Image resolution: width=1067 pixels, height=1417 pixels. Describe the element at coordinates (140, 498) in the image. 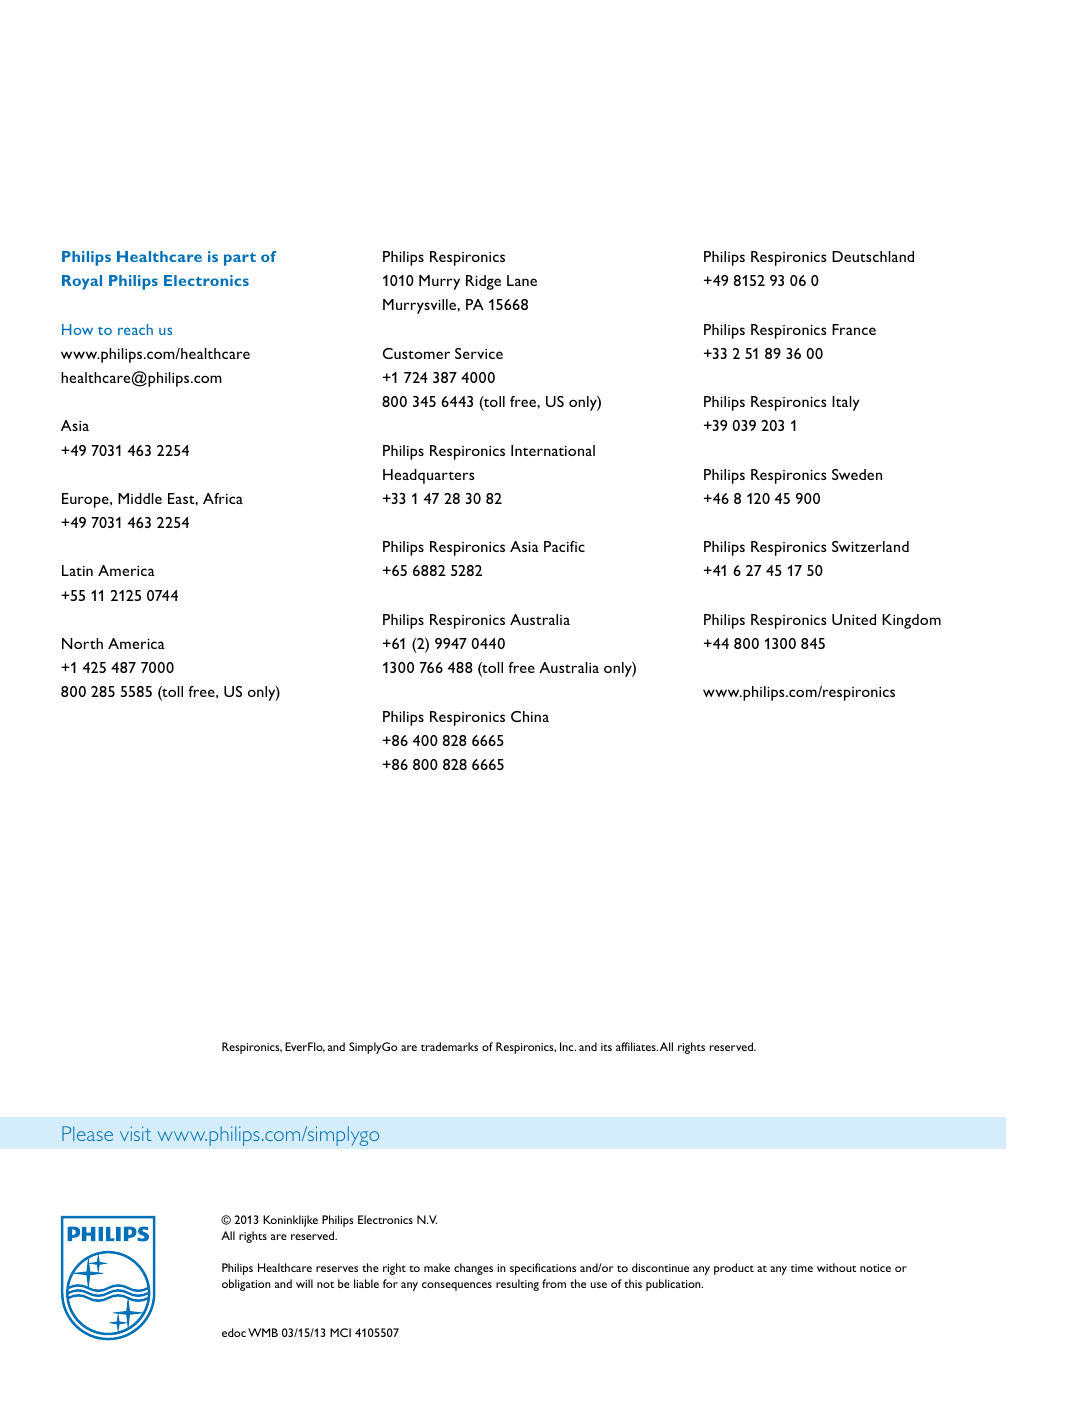

I see `Middle` at that location.
